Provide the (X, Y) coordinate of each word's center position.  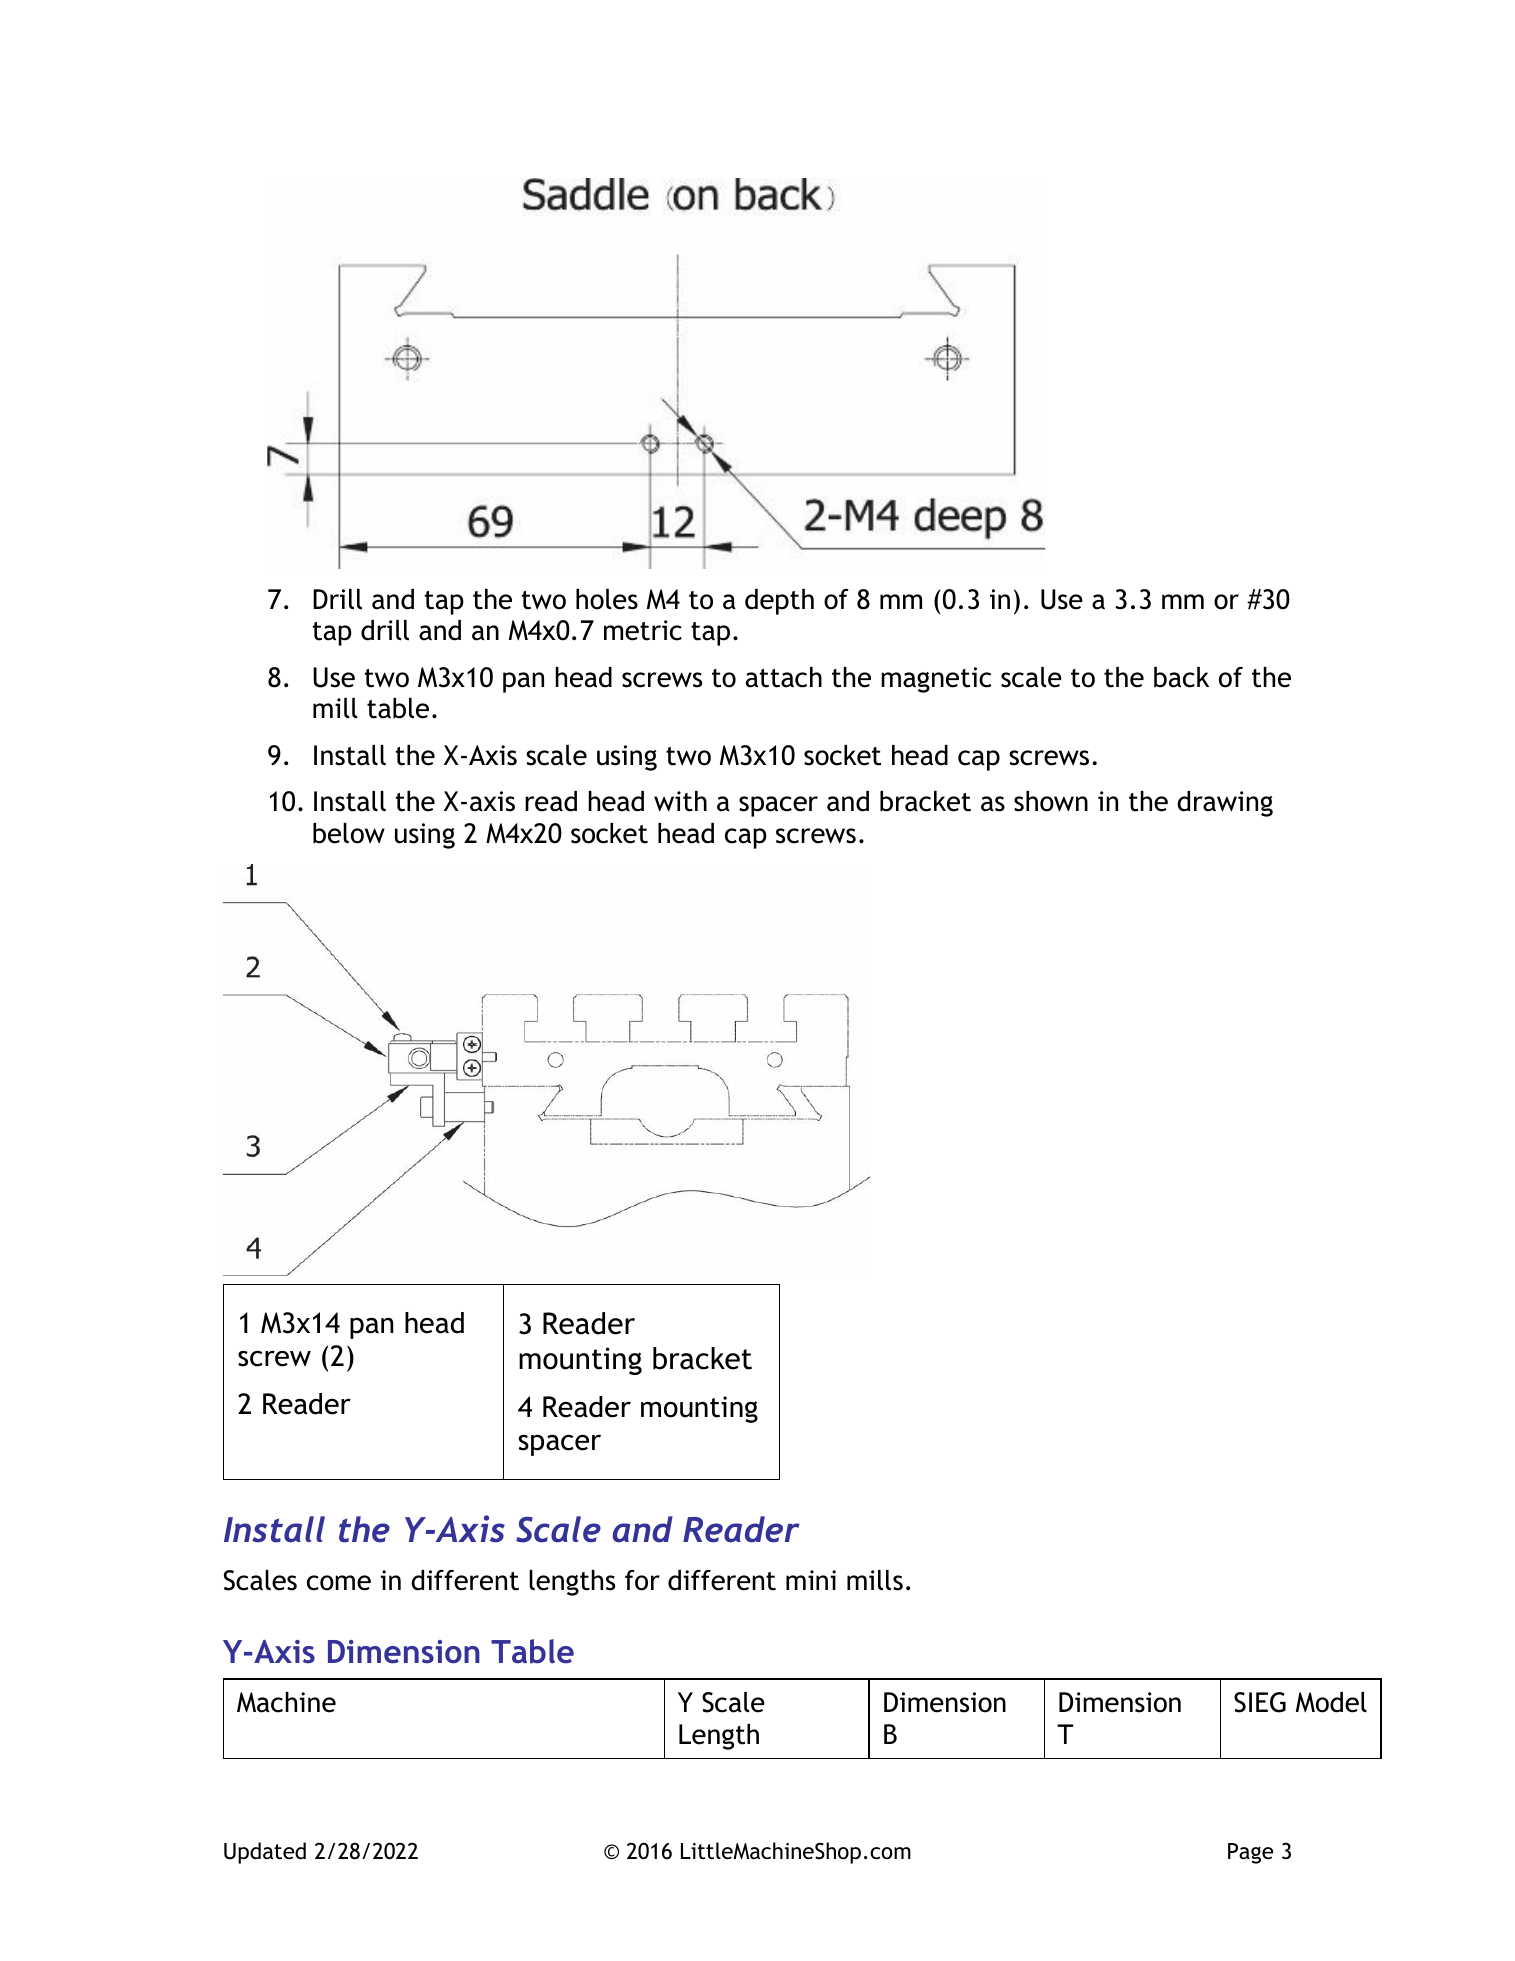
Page (1250, 1853)
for (642, 1580)
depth (779, 602)
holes (607, 599)
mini (811, 1580)
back (1181, 677)
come (339, 1583)
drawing (1225, 804)
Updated (265, 1853)
